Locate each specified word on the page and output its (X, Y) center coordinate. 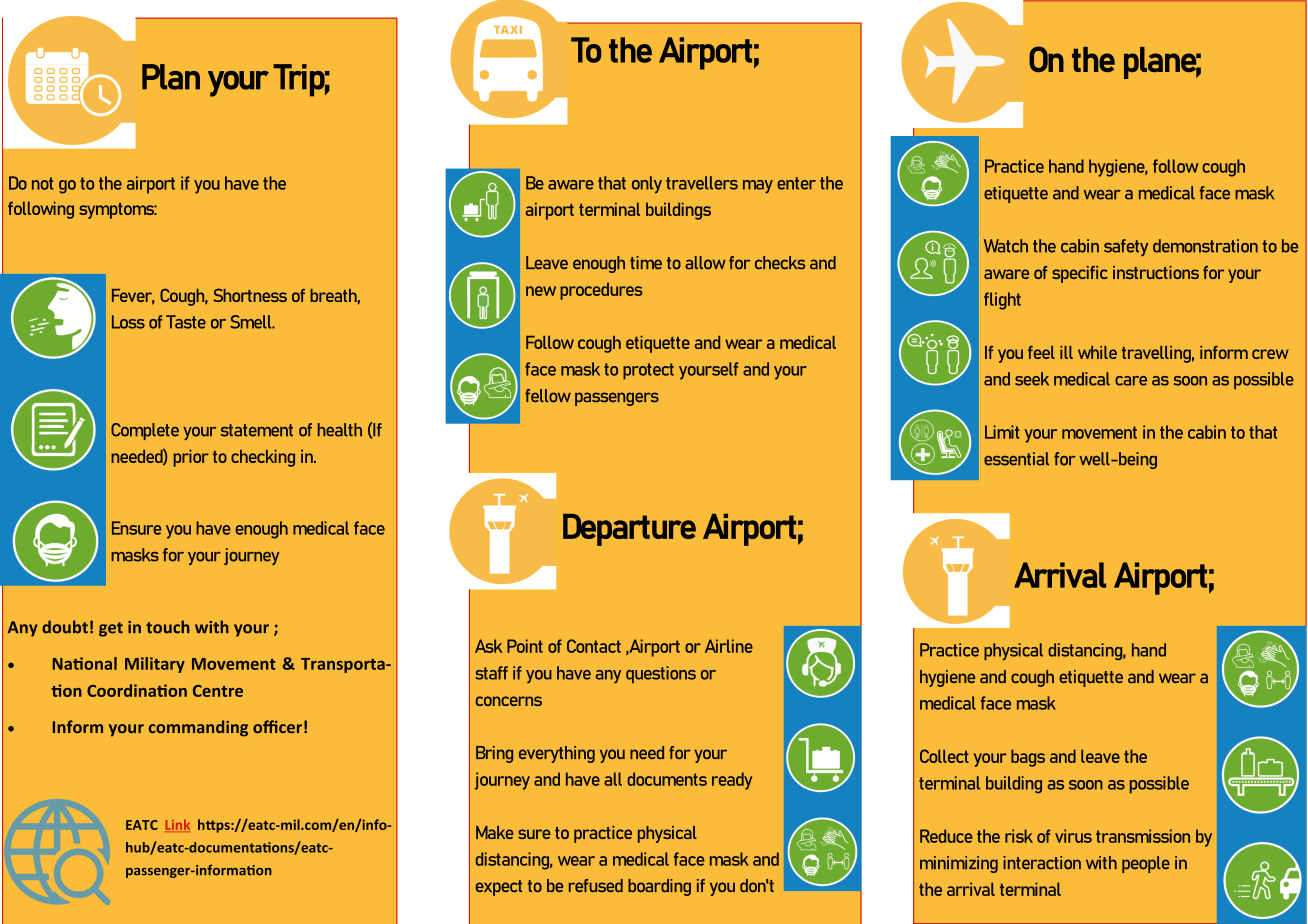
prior (191, 458)
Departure (629, 529)
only (647, 185)
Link (177, 825)
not (42, 183)
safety (1126, 247)
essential (1016, 459)
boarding (659, 887)
